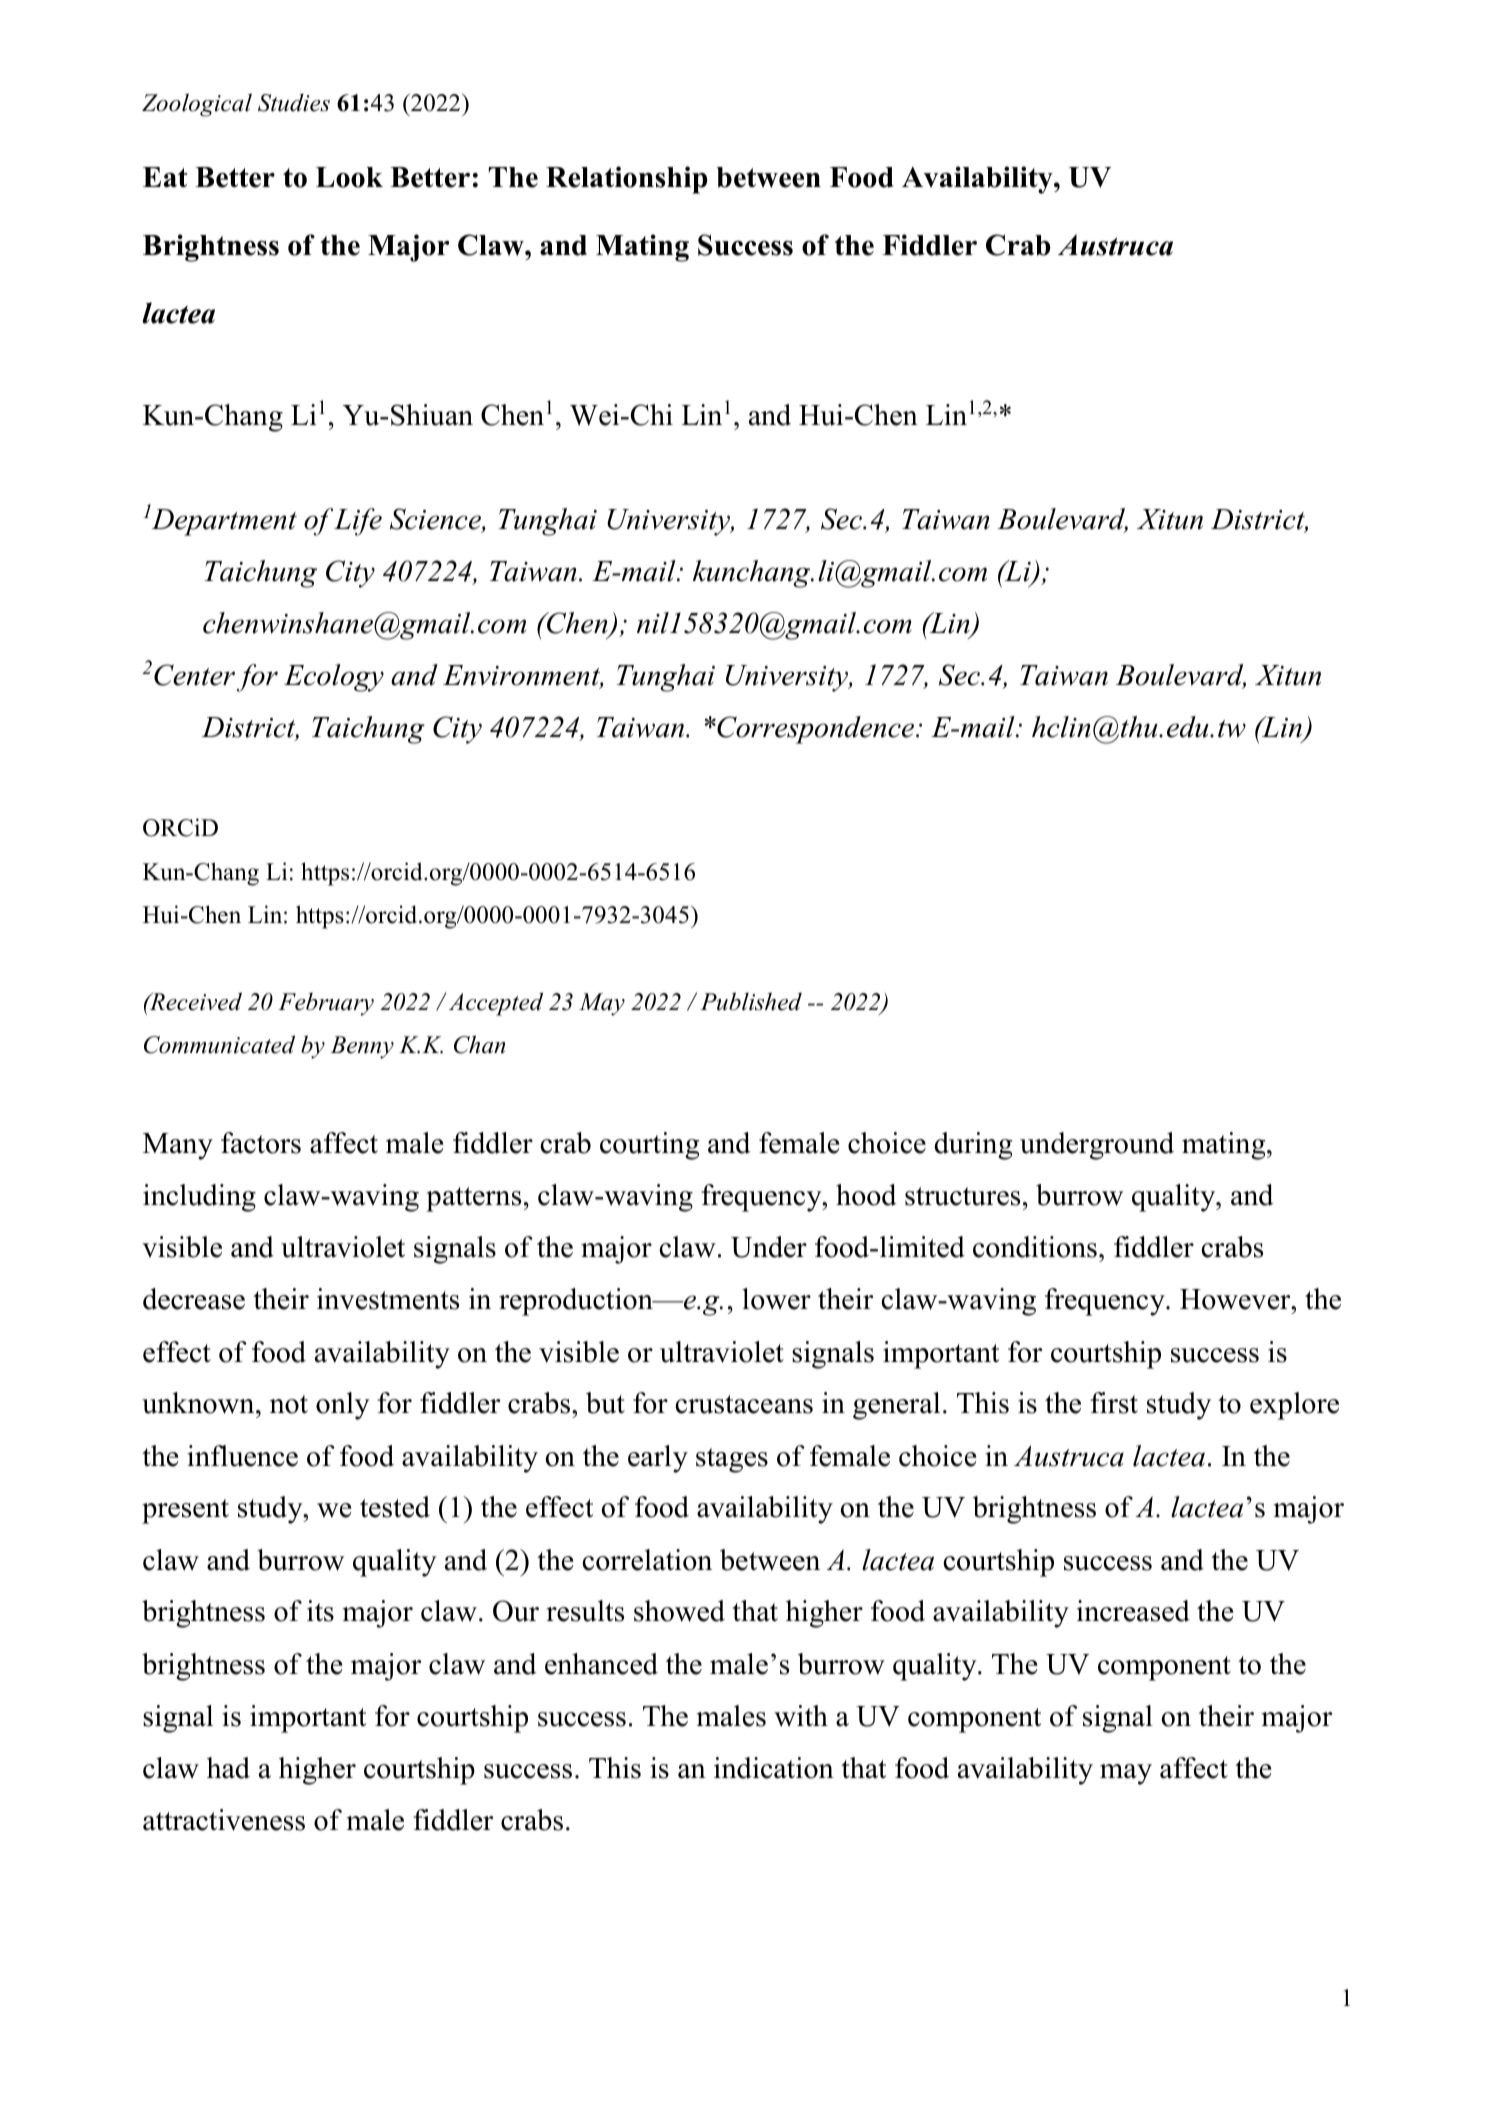 The width and height of the document is (1496, 2116). Describe the element at coordinates (814, 730) in the document. I see `Correspondence` at that location.
